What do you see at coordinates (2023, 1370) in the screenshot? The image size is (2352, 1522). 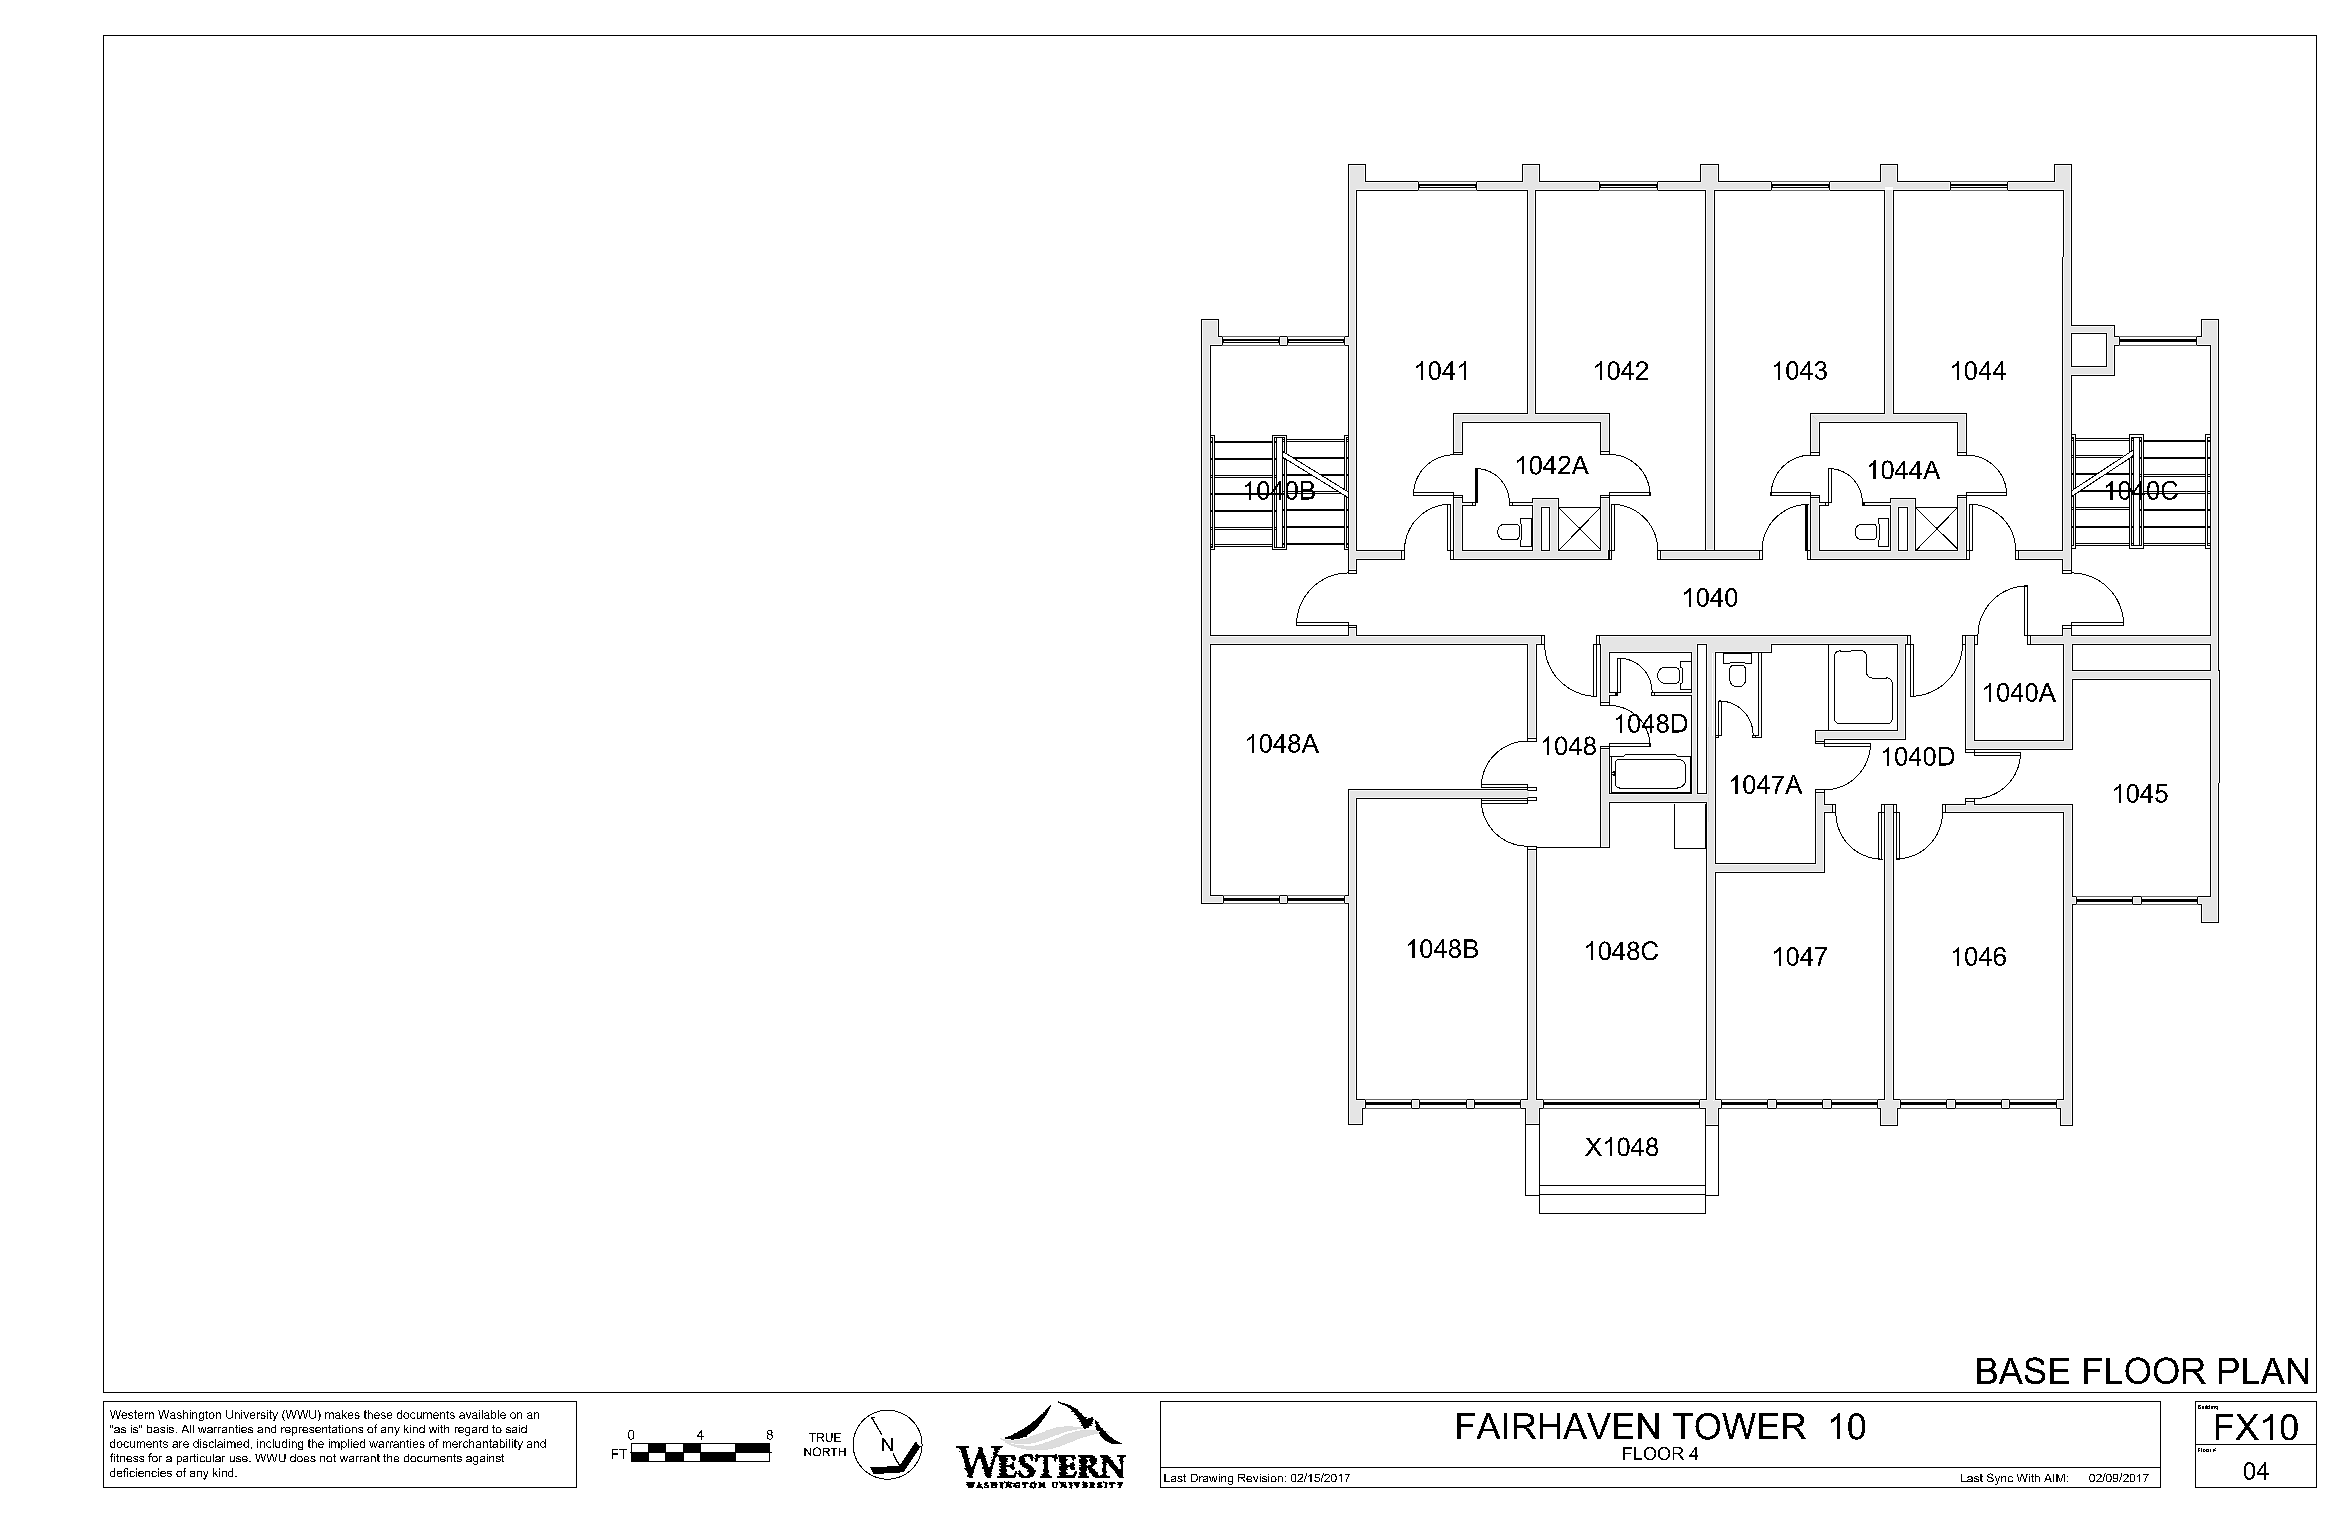 I see `BASE` at bounding box center [2023, 1370].
